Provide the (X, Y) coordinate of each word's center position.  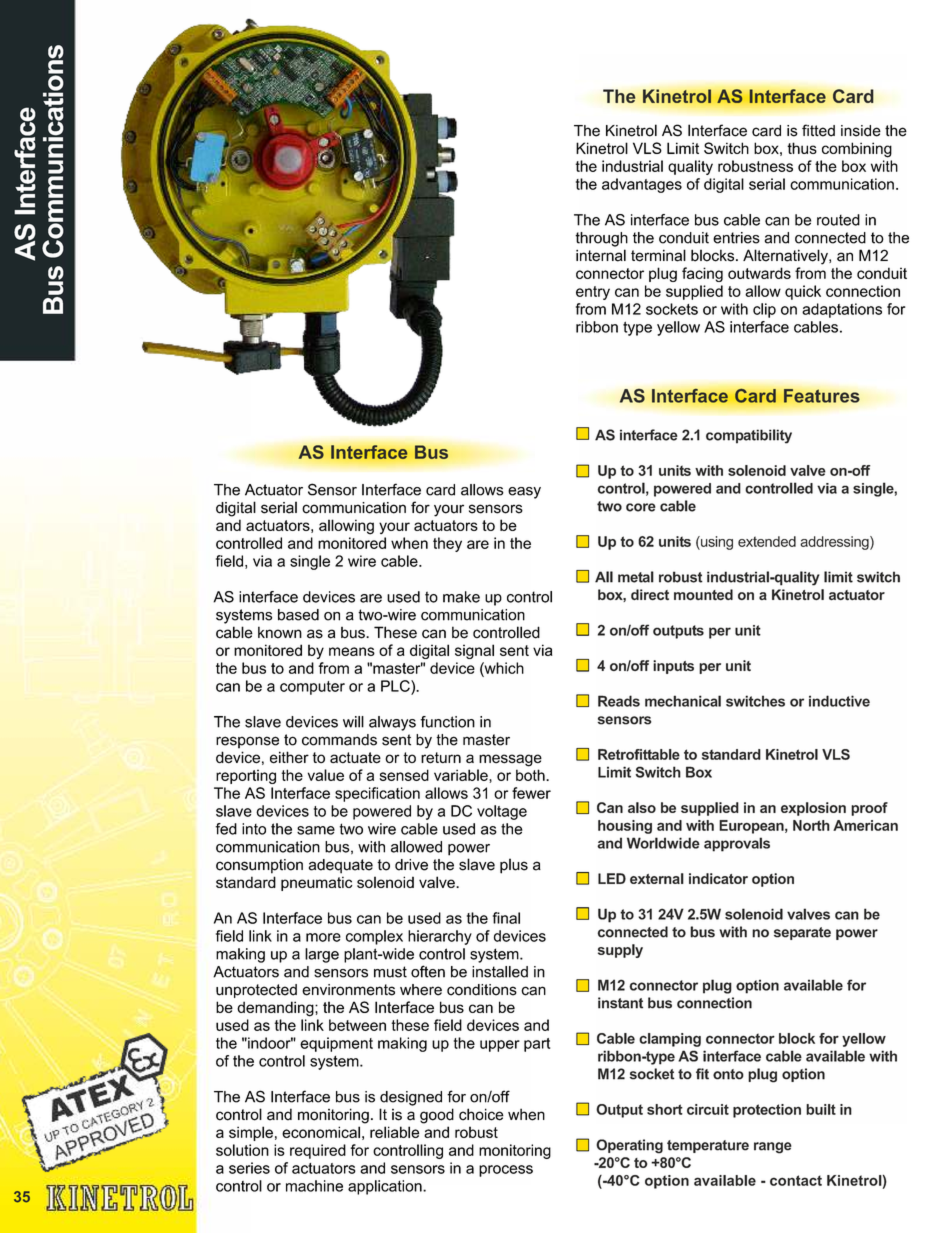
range (773, 1148)
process (506, 1171)
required (318, 1151)
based (298, 615)
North (811, 825)
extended (767, 541)
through (601, 239)
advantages (642, 185)
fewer (531, 793)
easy (524, 493)
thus (802, 148)
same (316, 830)
